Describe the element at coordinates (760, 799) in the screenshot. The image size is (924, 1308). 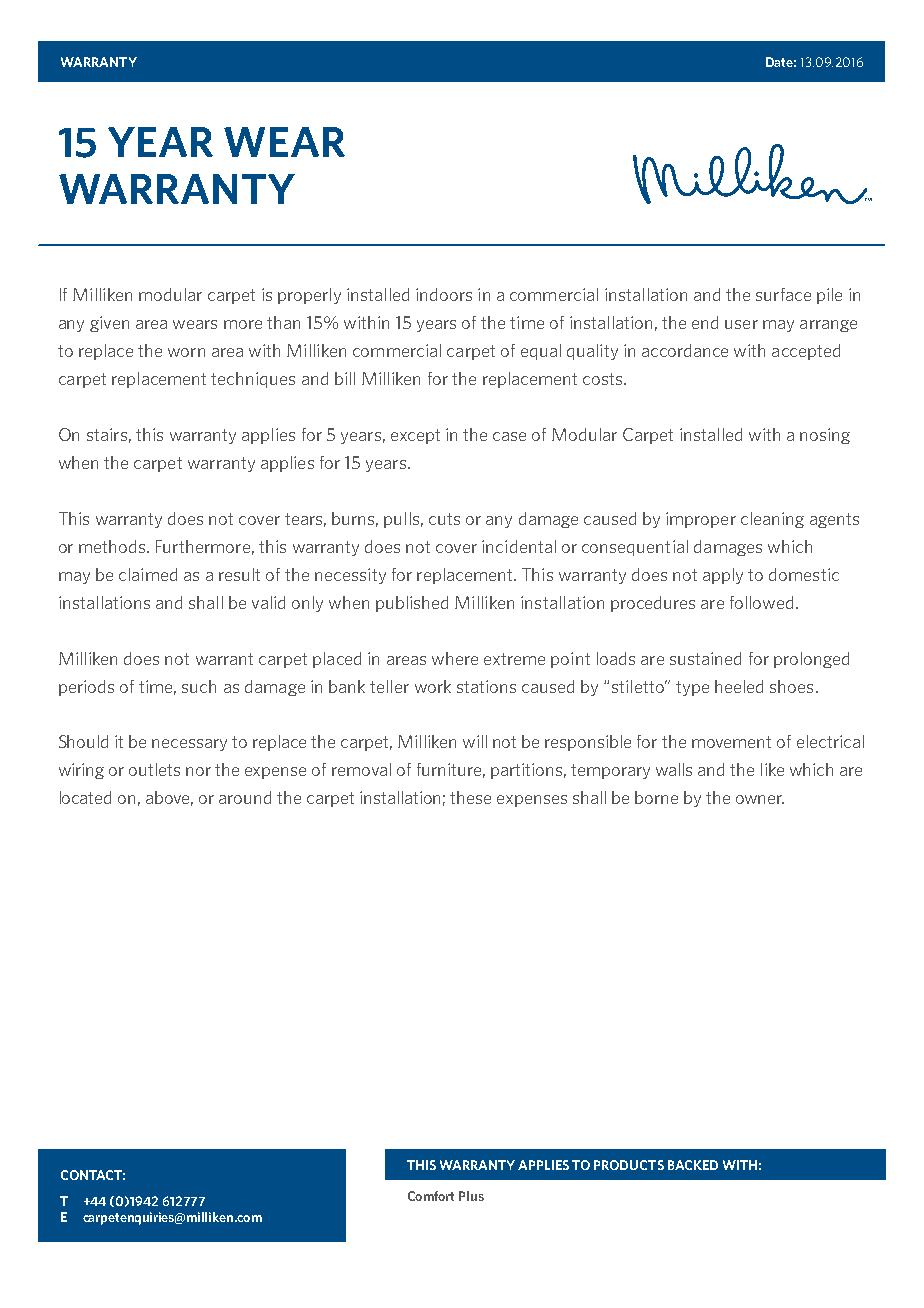
I see `owner` at that location.
